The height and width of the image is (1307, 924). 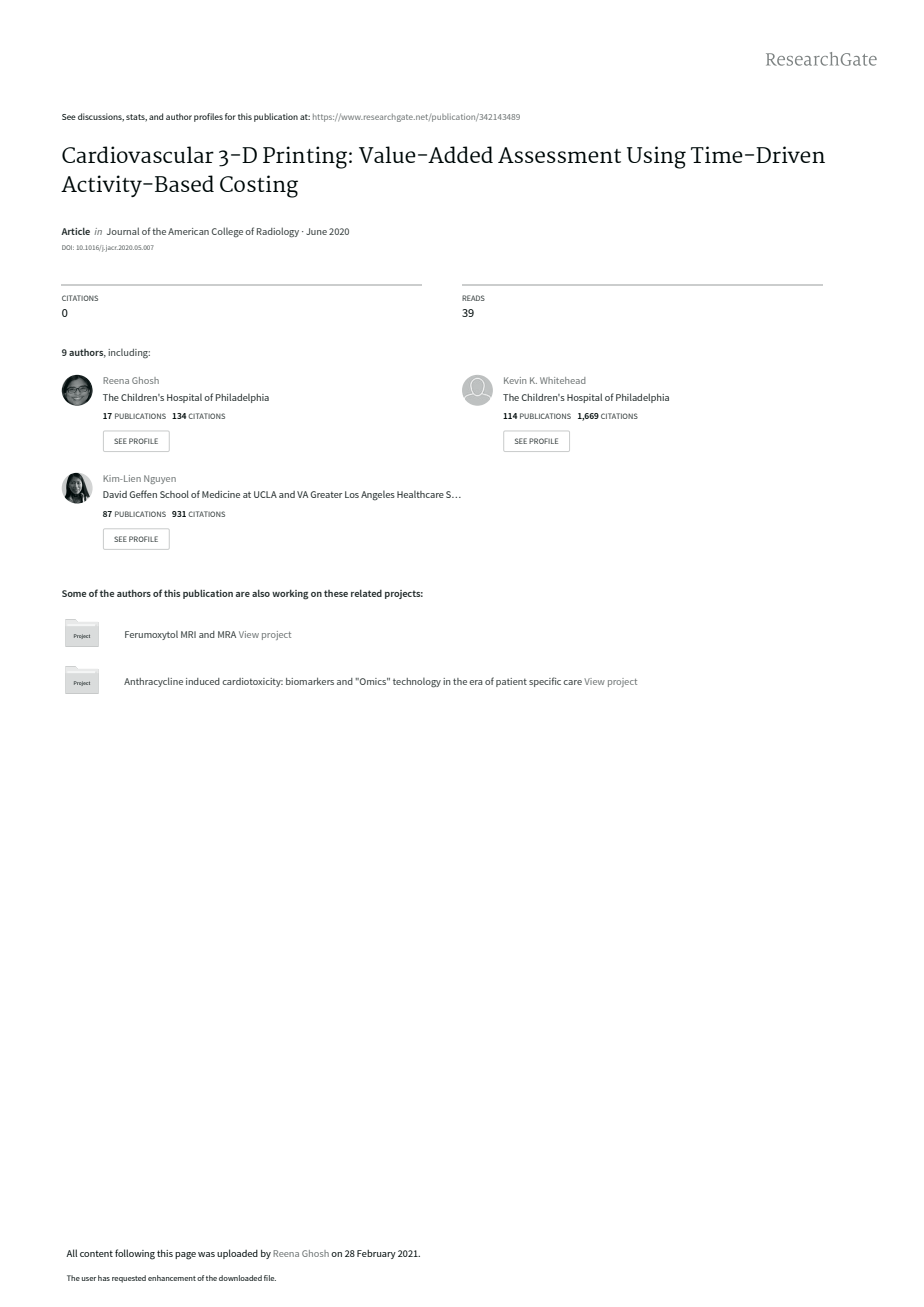 I want to click on following, so click(x=135, y=1254).
